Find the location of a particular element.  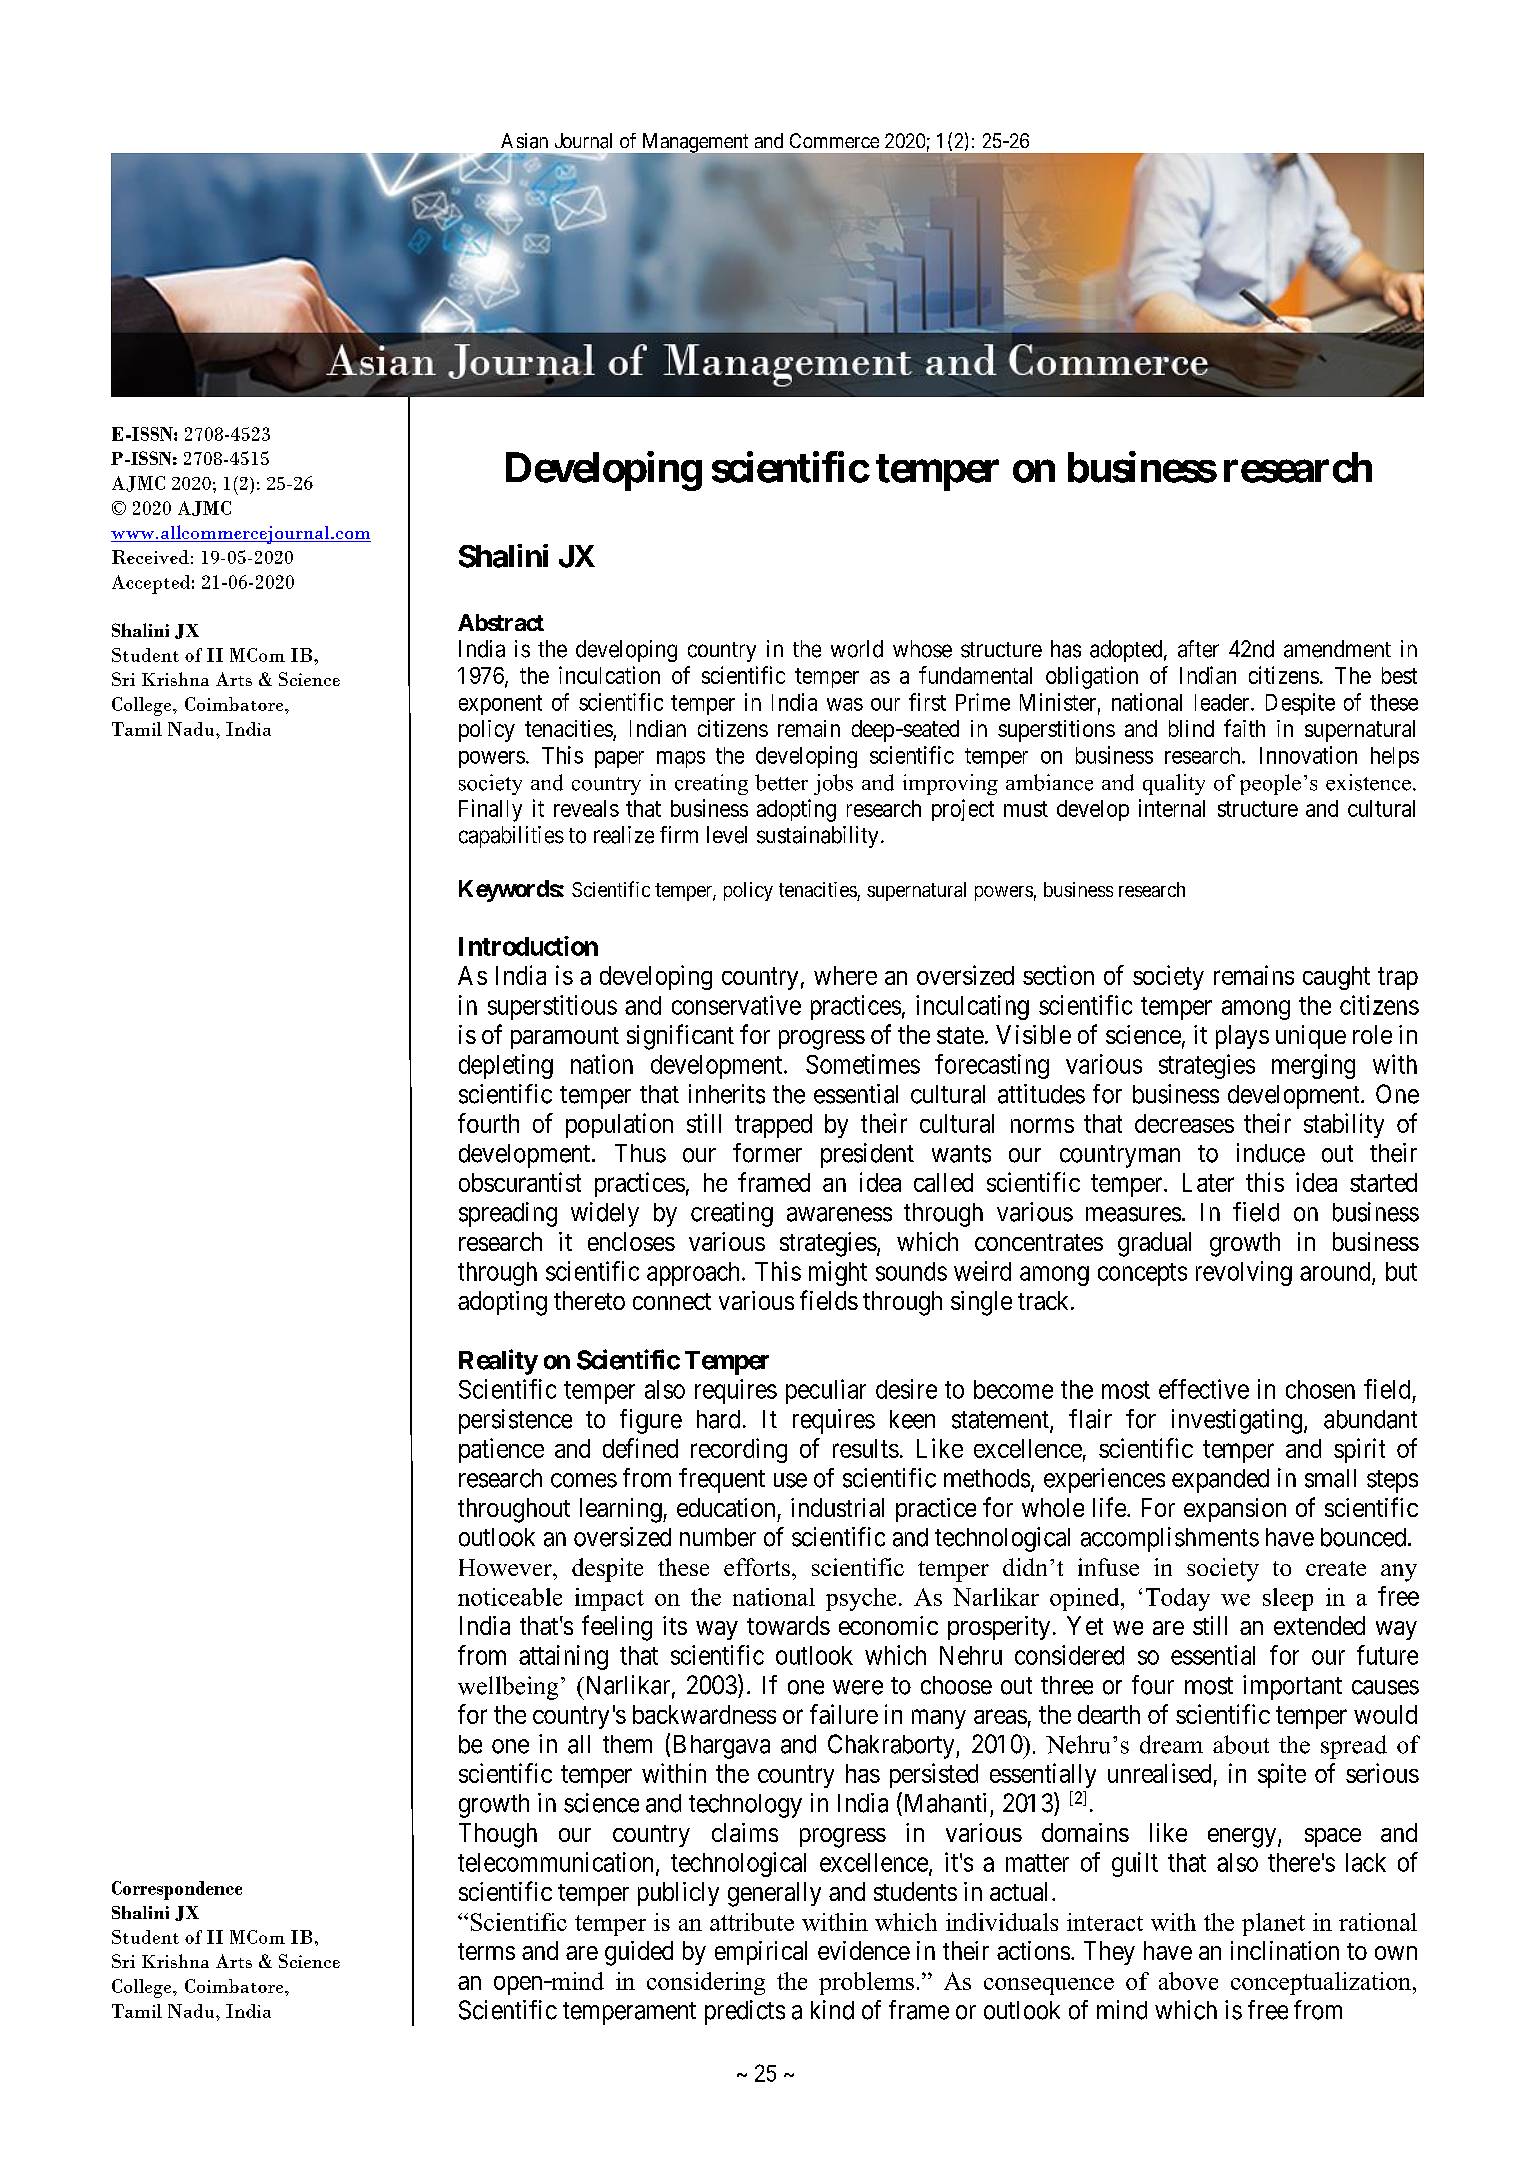

after is located at coordinates (1198, 649).
